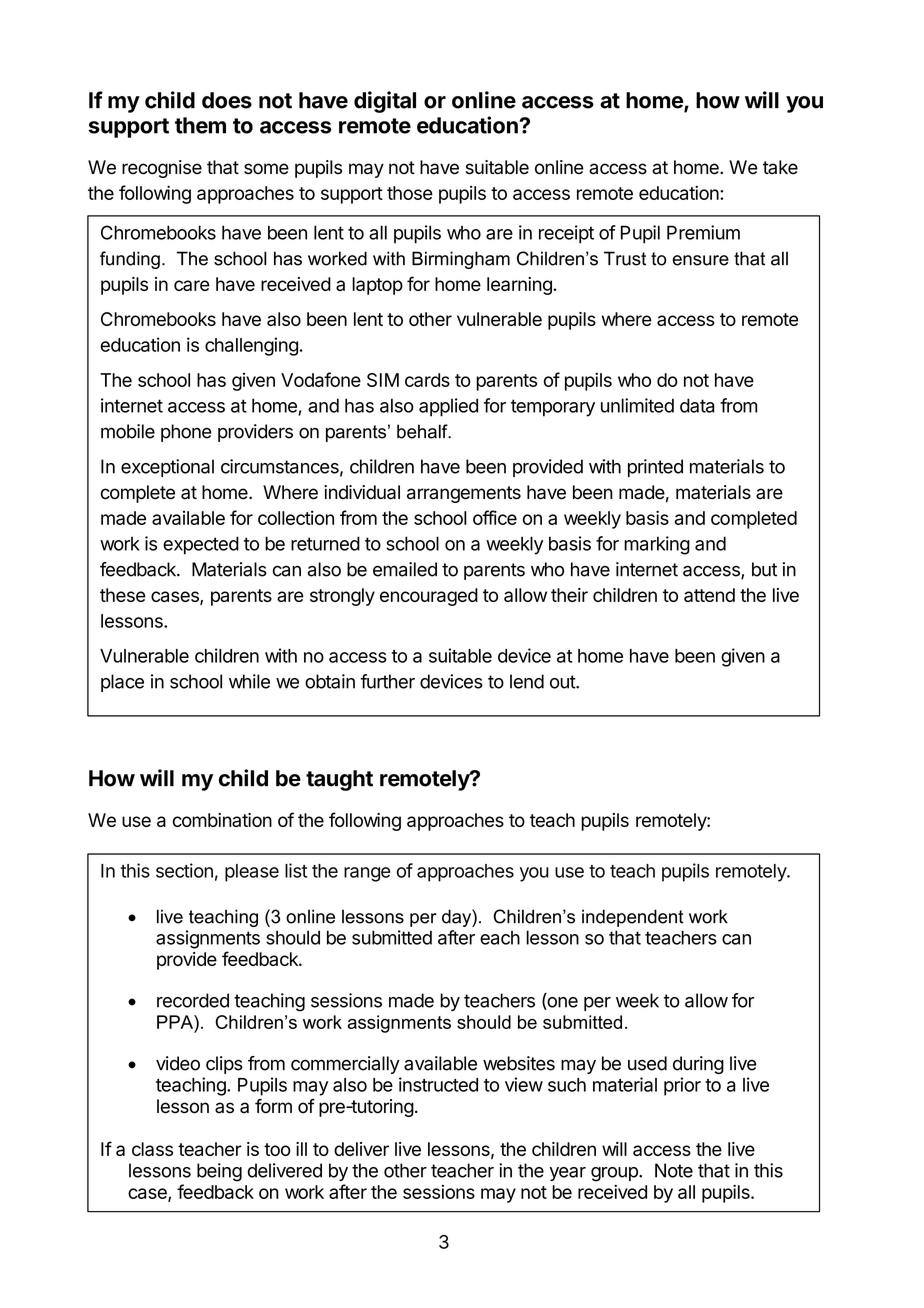 The height and width of the screenshot is (1308, 924). I want to click on list, so click(296, 870).
